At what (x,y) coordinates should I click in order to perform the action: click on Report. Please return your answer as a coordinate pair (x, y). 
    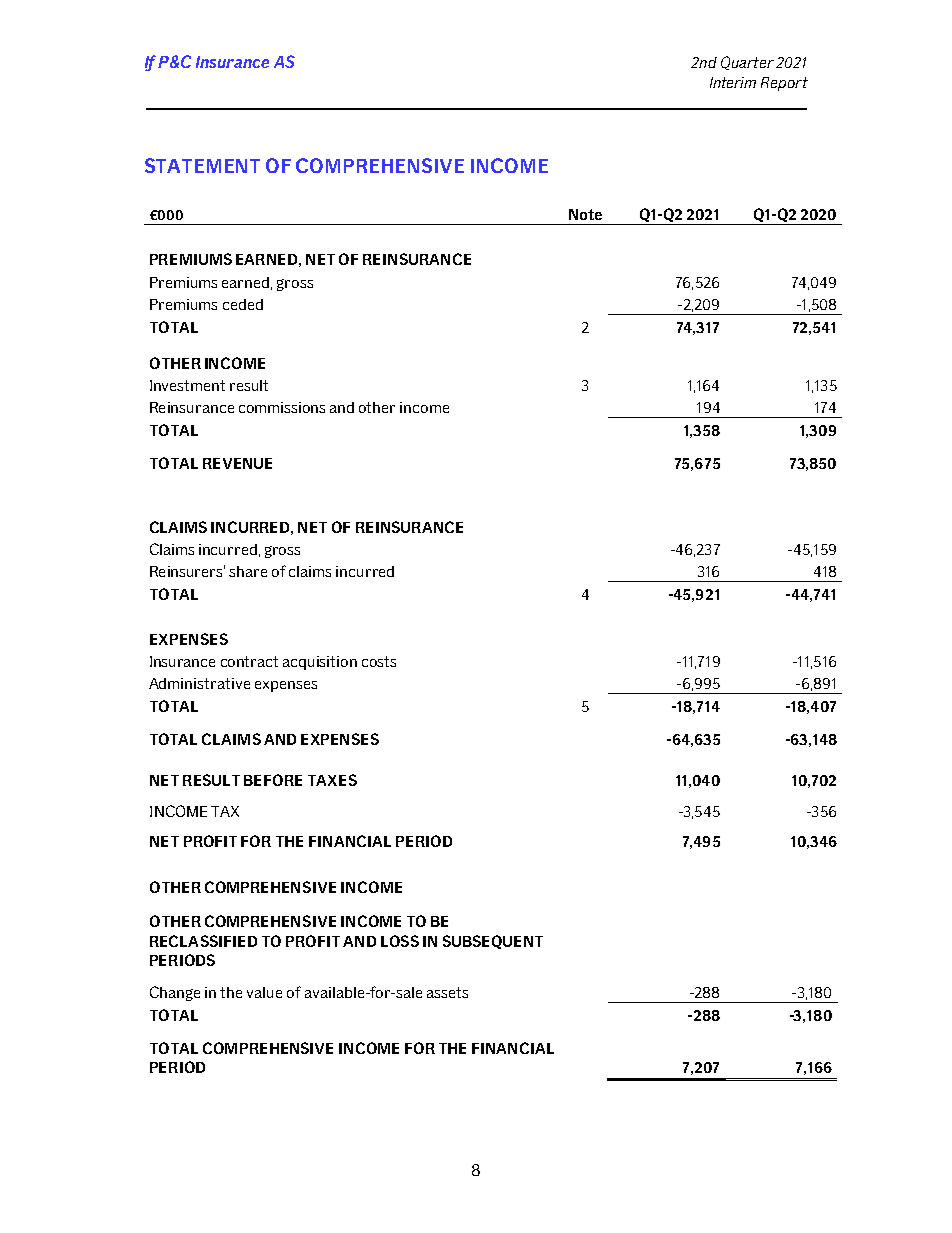
    Looking at the image, I should click on (784, 84).
